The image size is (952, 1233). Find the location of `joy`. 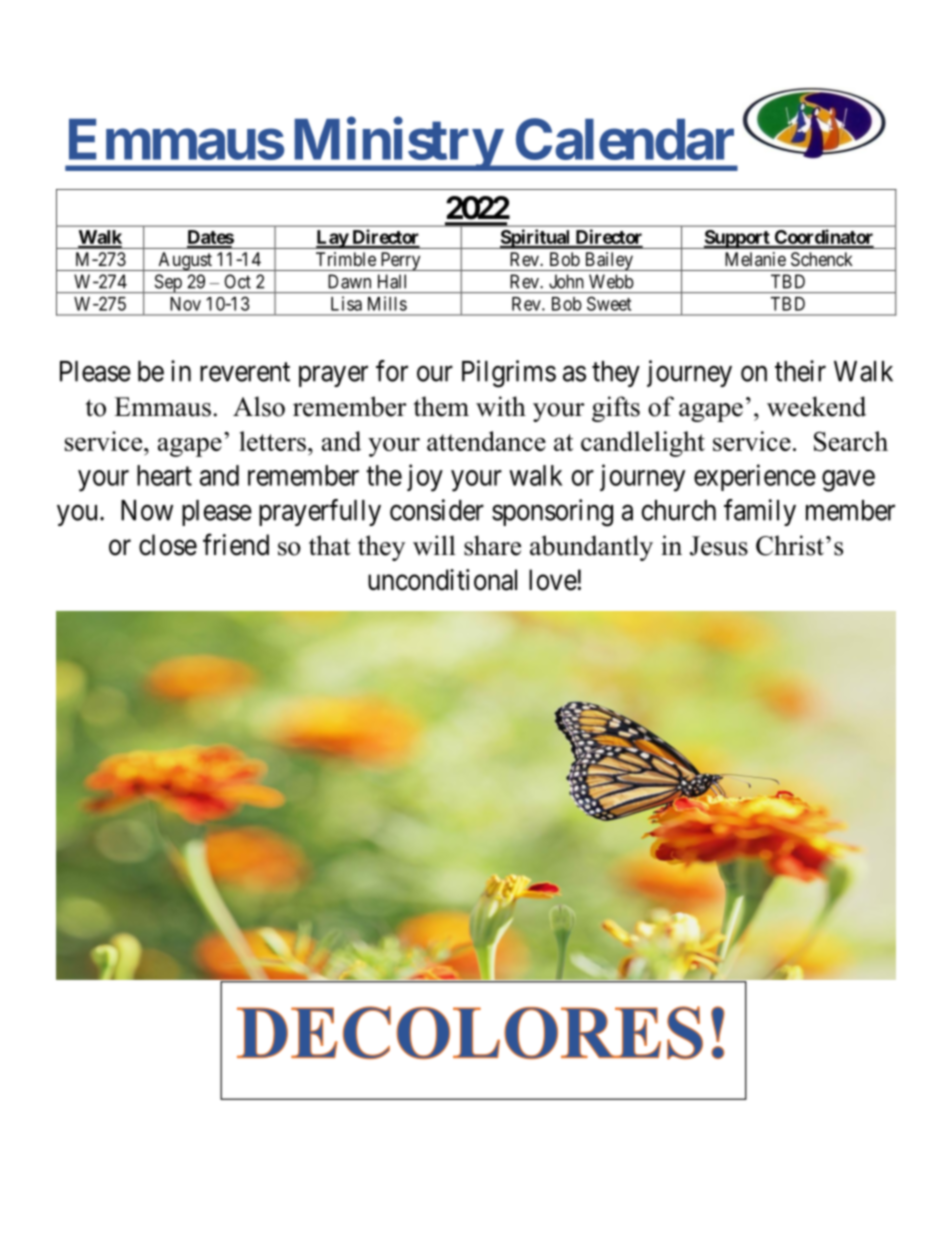

joy is located at coordinates (425, 478).
